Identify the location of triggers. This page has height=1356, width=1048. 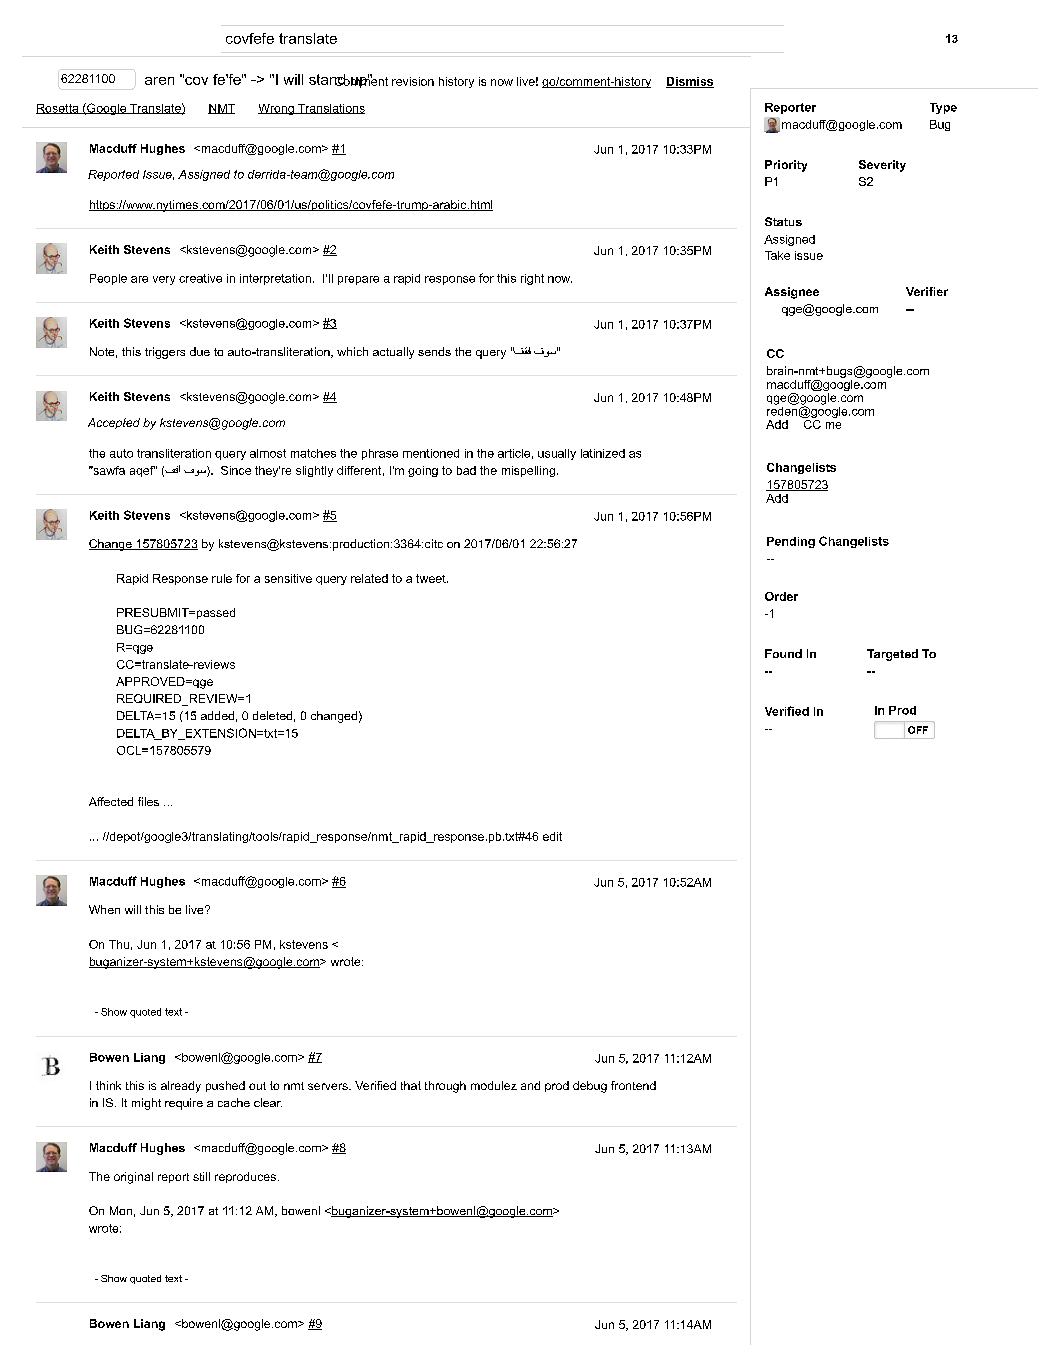
(165, 353).
